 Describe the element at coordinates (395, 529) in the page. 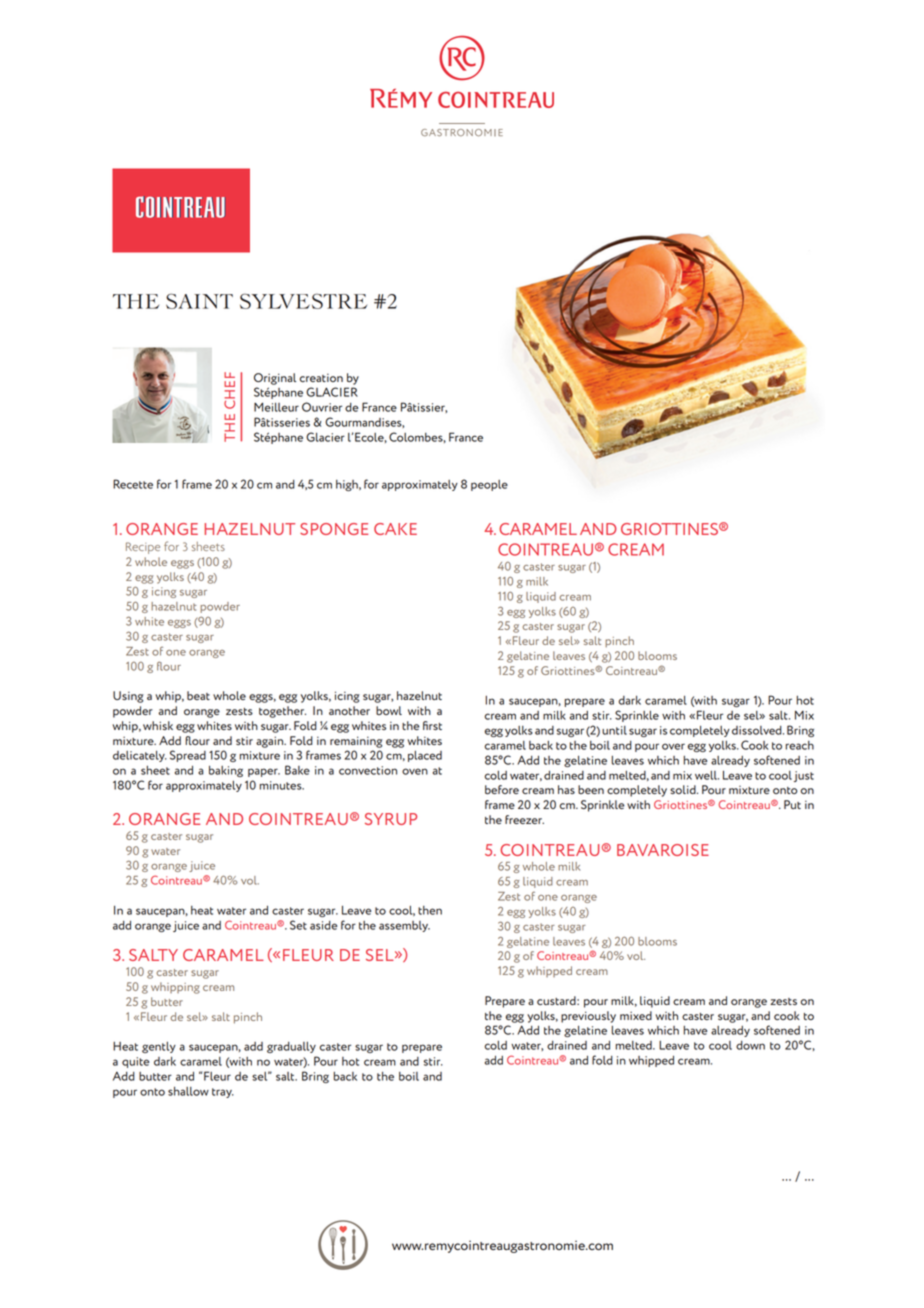

I see `CAKE` at that location.
